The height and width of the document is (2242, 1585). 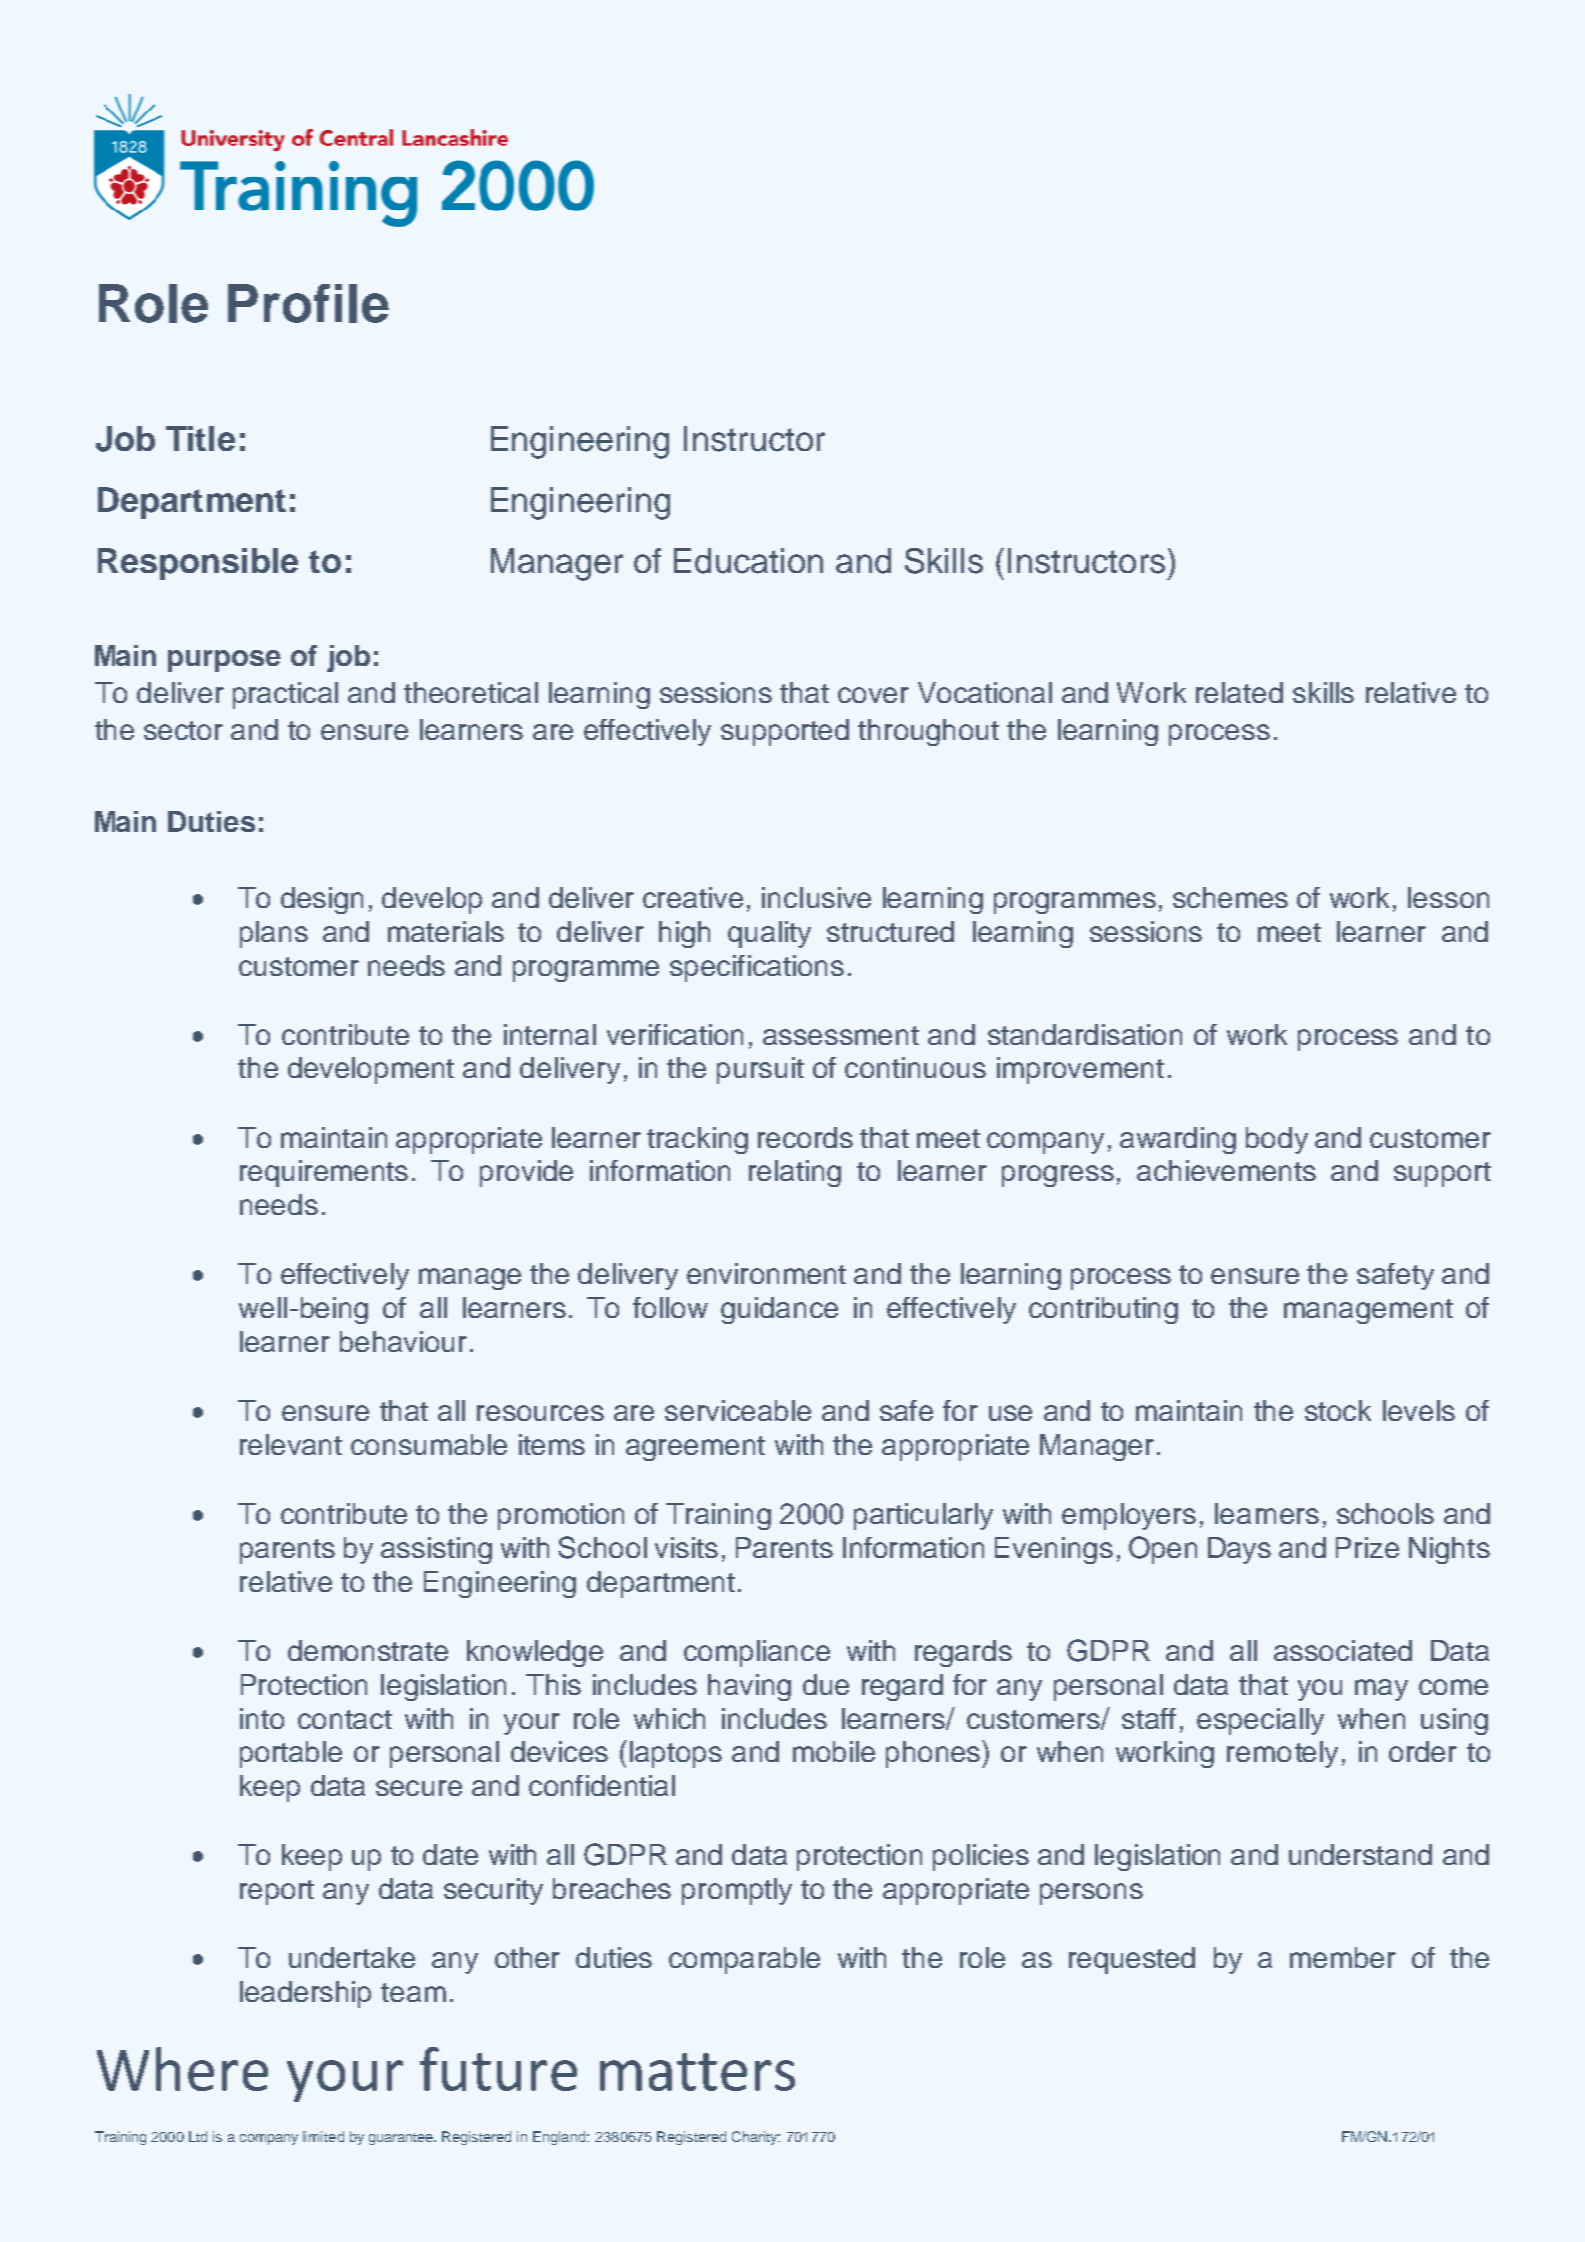 I want to click on contact, so click(x=345, y=1719).
